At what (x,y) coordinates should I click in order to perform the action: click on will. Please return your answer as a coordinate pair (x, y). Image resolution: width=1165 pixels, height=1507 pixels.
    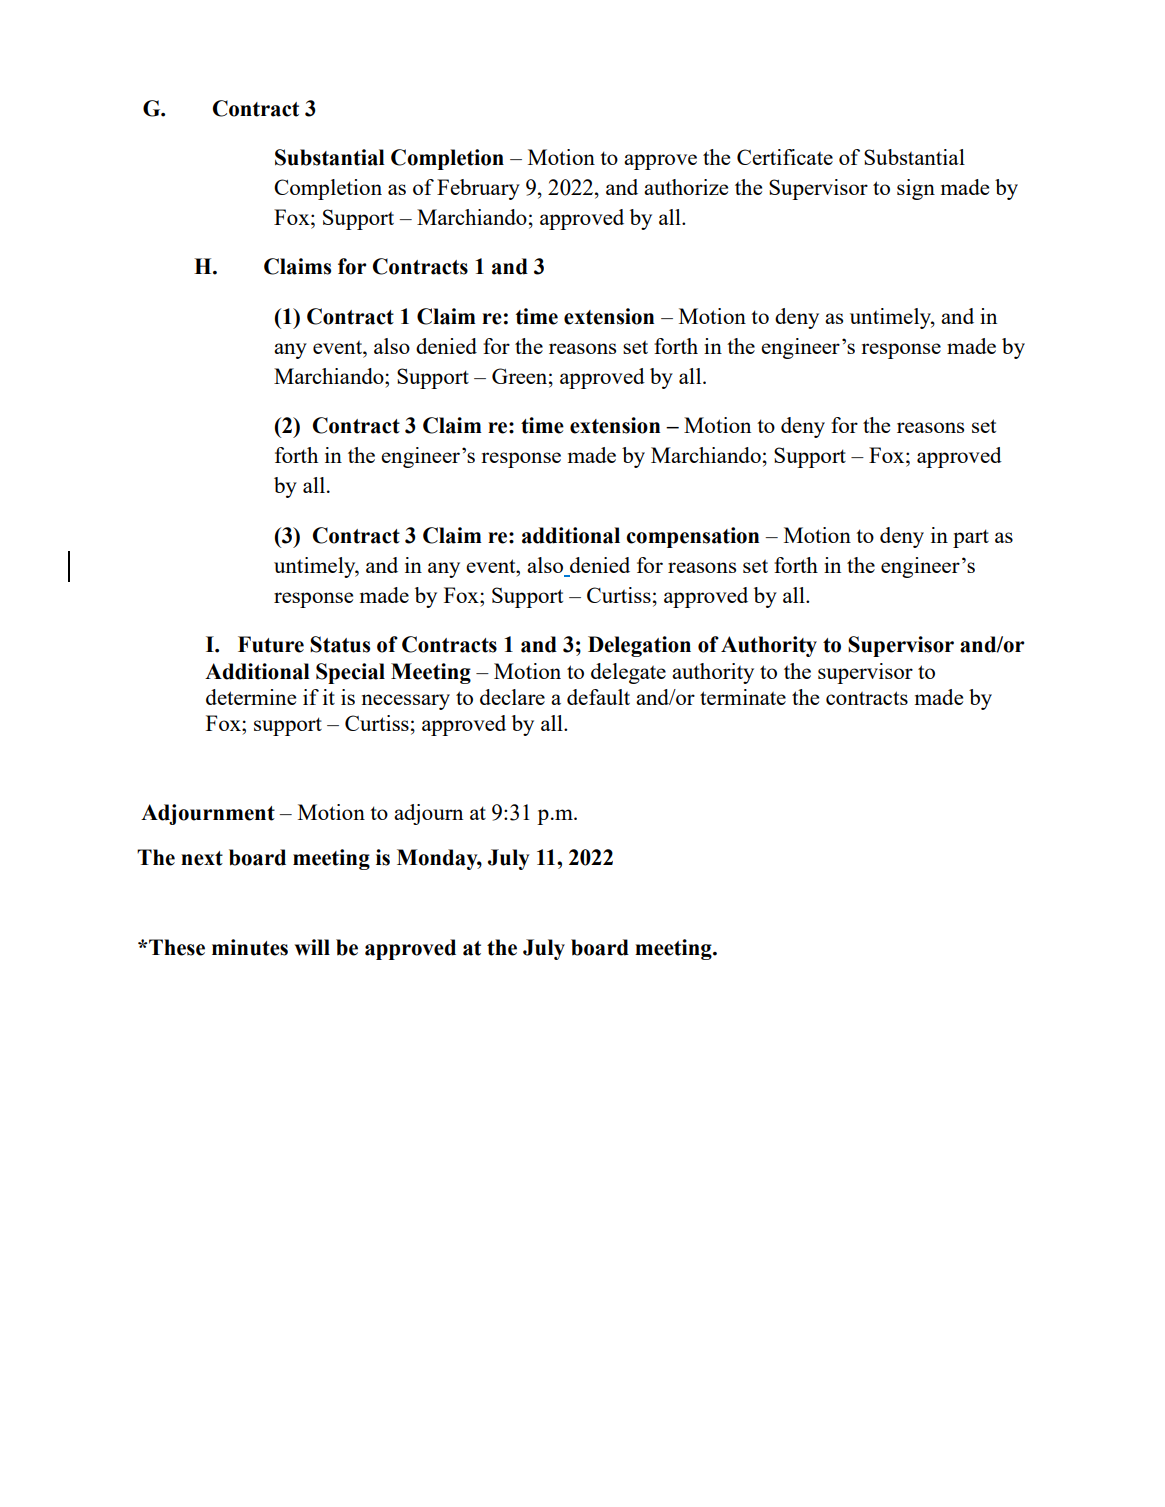
    Looking at the image, I should click on (312, 947).
